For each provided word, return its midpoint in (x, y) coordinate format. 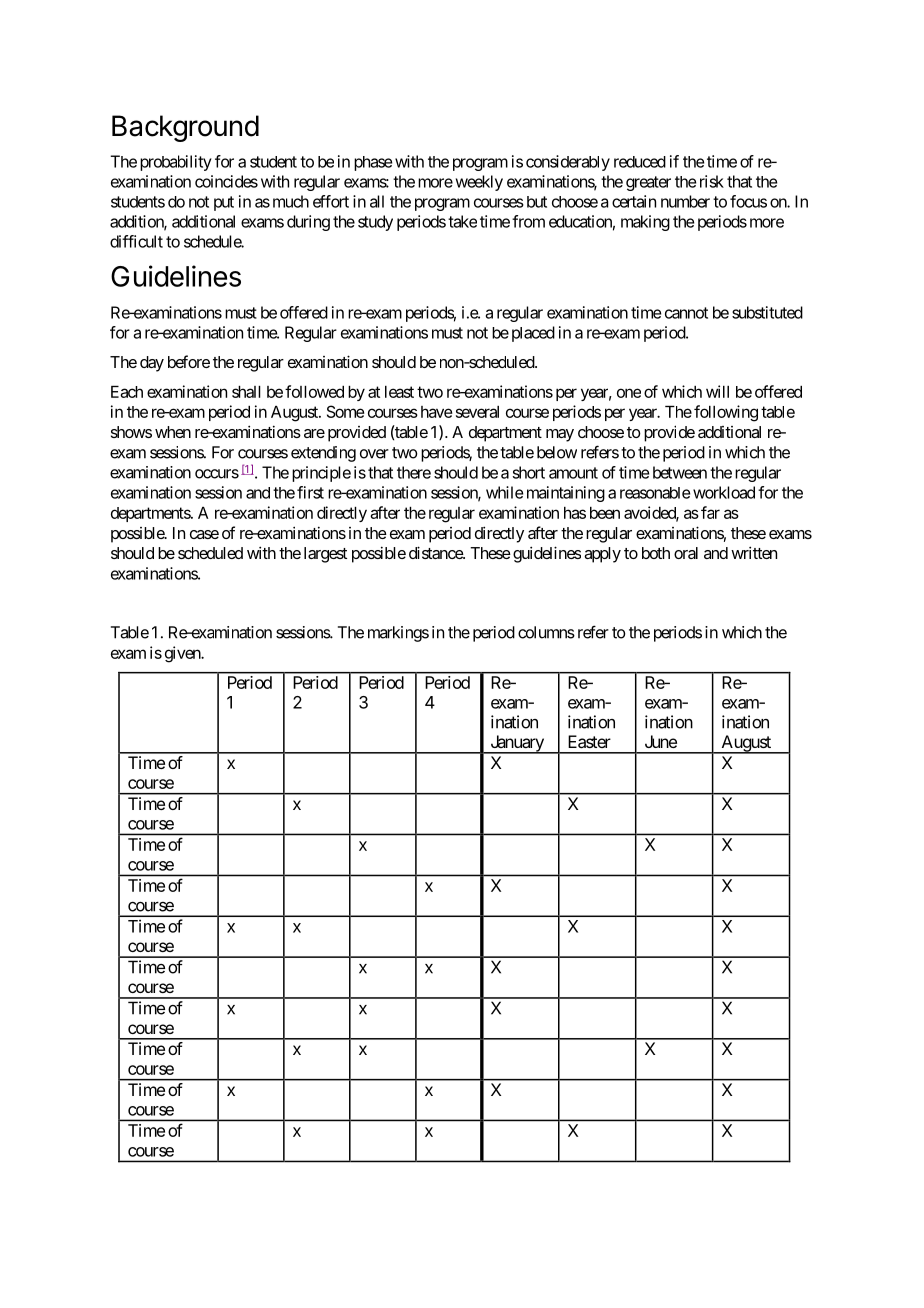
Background (185, 128)
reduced (640, 162)
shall (246, 392)
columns (546, 632)
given (183, 654)
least (399, 392)
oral (686, 553)
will (717, 391)
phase (373, 163)
